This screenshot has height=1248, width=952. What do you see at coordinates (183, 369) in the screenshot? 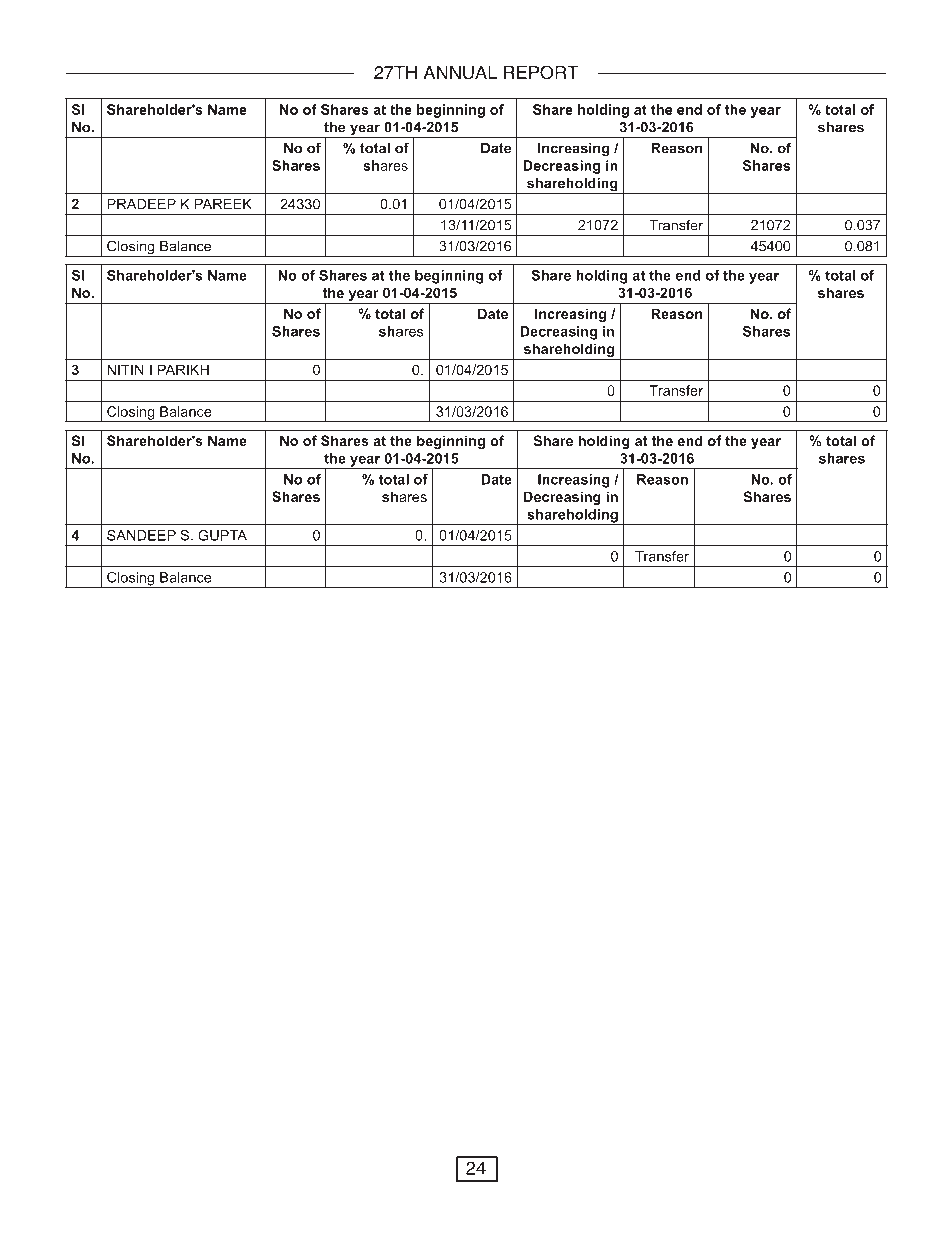
I see `PARIKH` at bounding box center [183, 369].
